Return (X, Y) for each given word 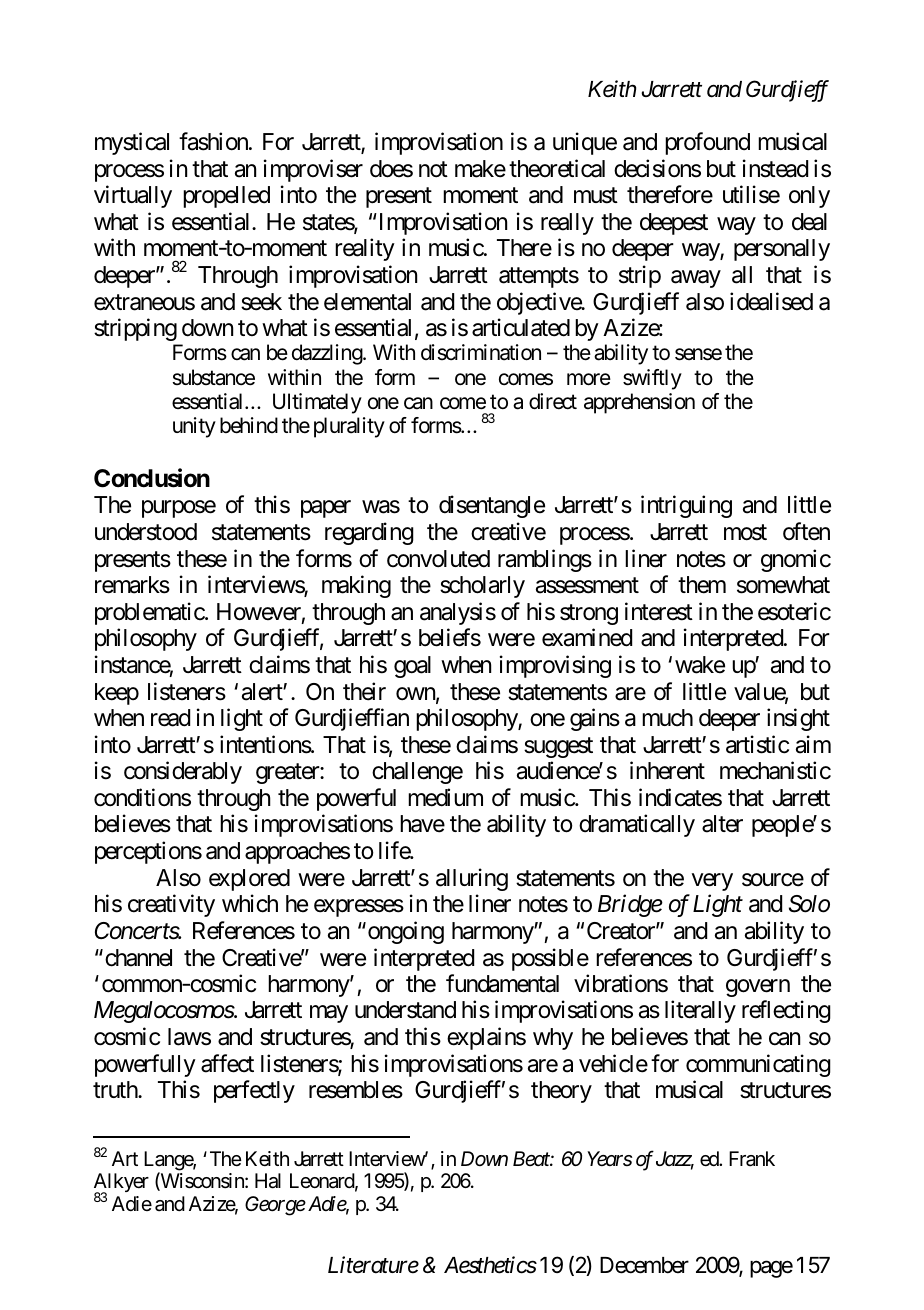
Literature (373, 1265)
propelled (226, 197)
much (667, 718)
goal (412, 667)
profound (707, 143)
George (275, 1206)
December (644, 1265)
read (170, 718)
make (480, 169)
